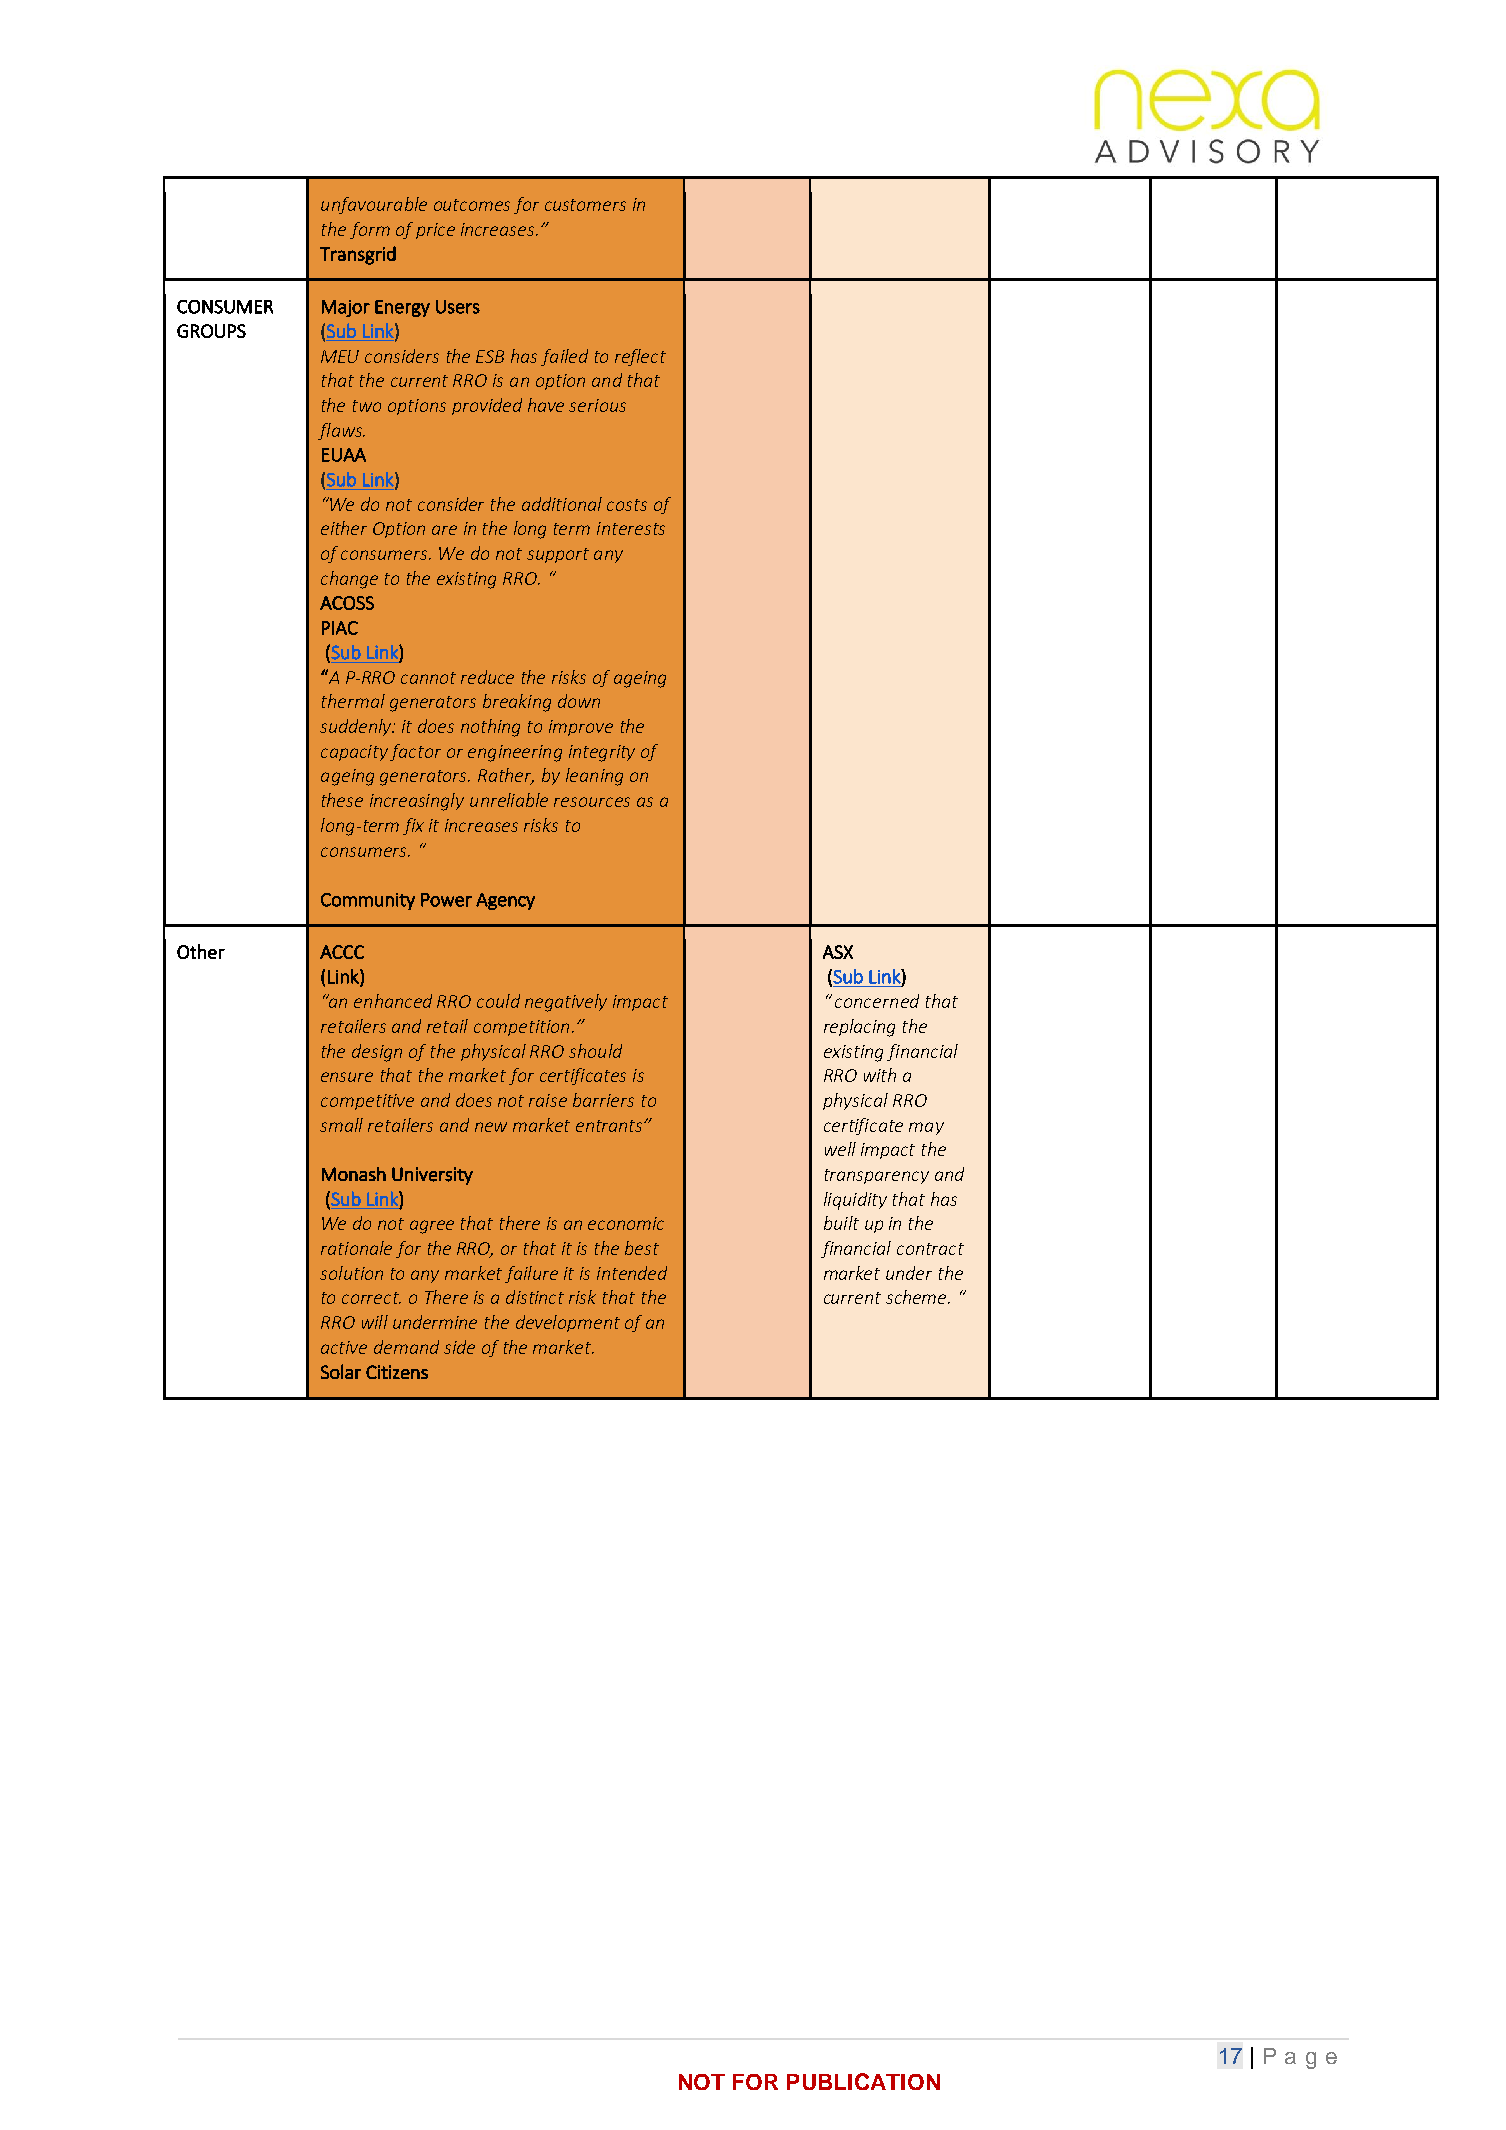 The height and width of the image is (2130, 1506). What do you see at coordinates (341, 1125) in the image?
I see `small` at bounding box center [341, 1125].
